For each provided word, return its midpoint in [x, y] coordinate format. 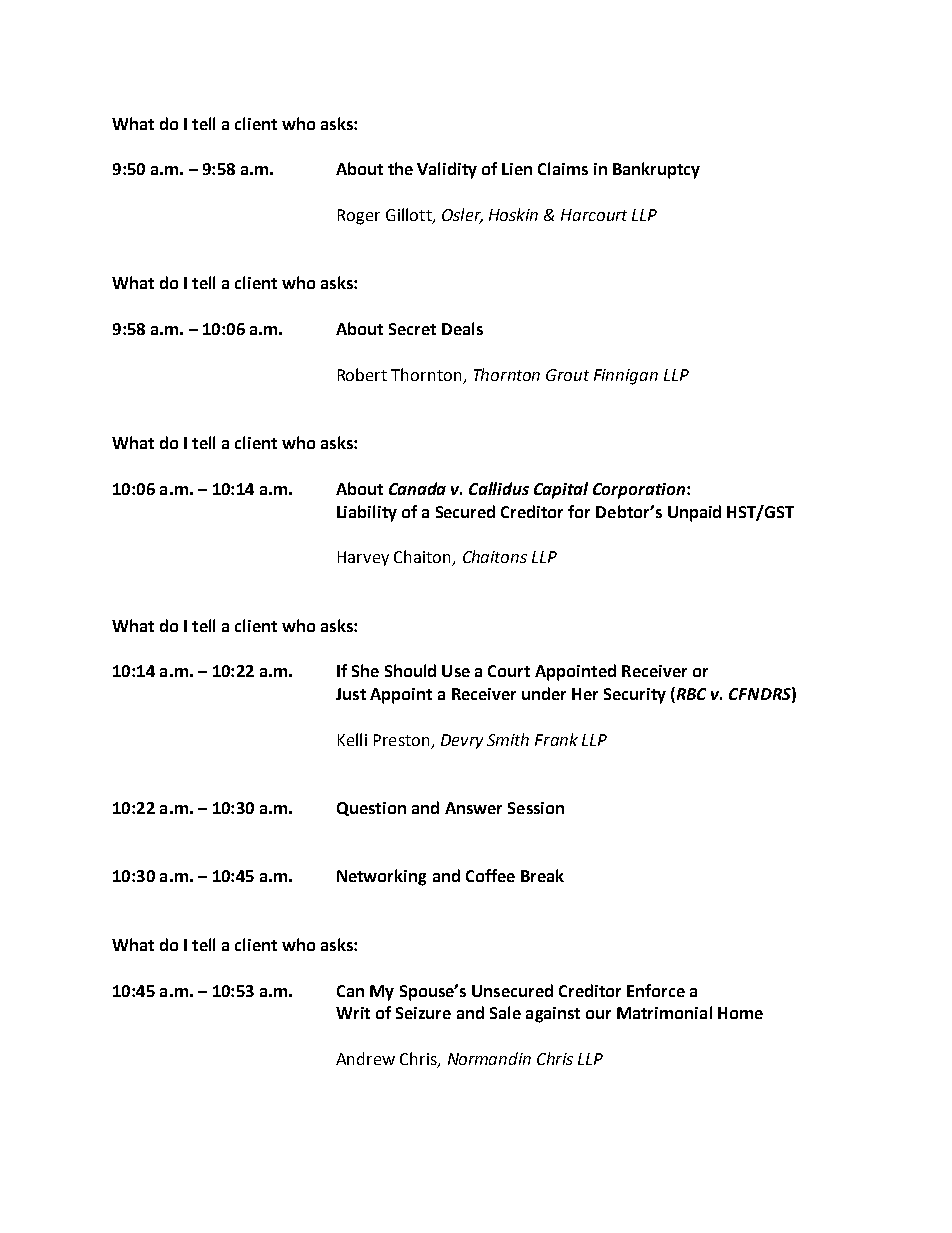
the [400, 168]
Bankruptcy [656, 170]
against [553, 1015]
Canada [417, 488]
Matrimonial [664, 1012]
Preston [401, 740]
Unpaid [694, 513]
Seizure [423, 1013]
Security [635, 696]
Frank [556, 739]
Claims [563, 168]
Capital [561, 490]
